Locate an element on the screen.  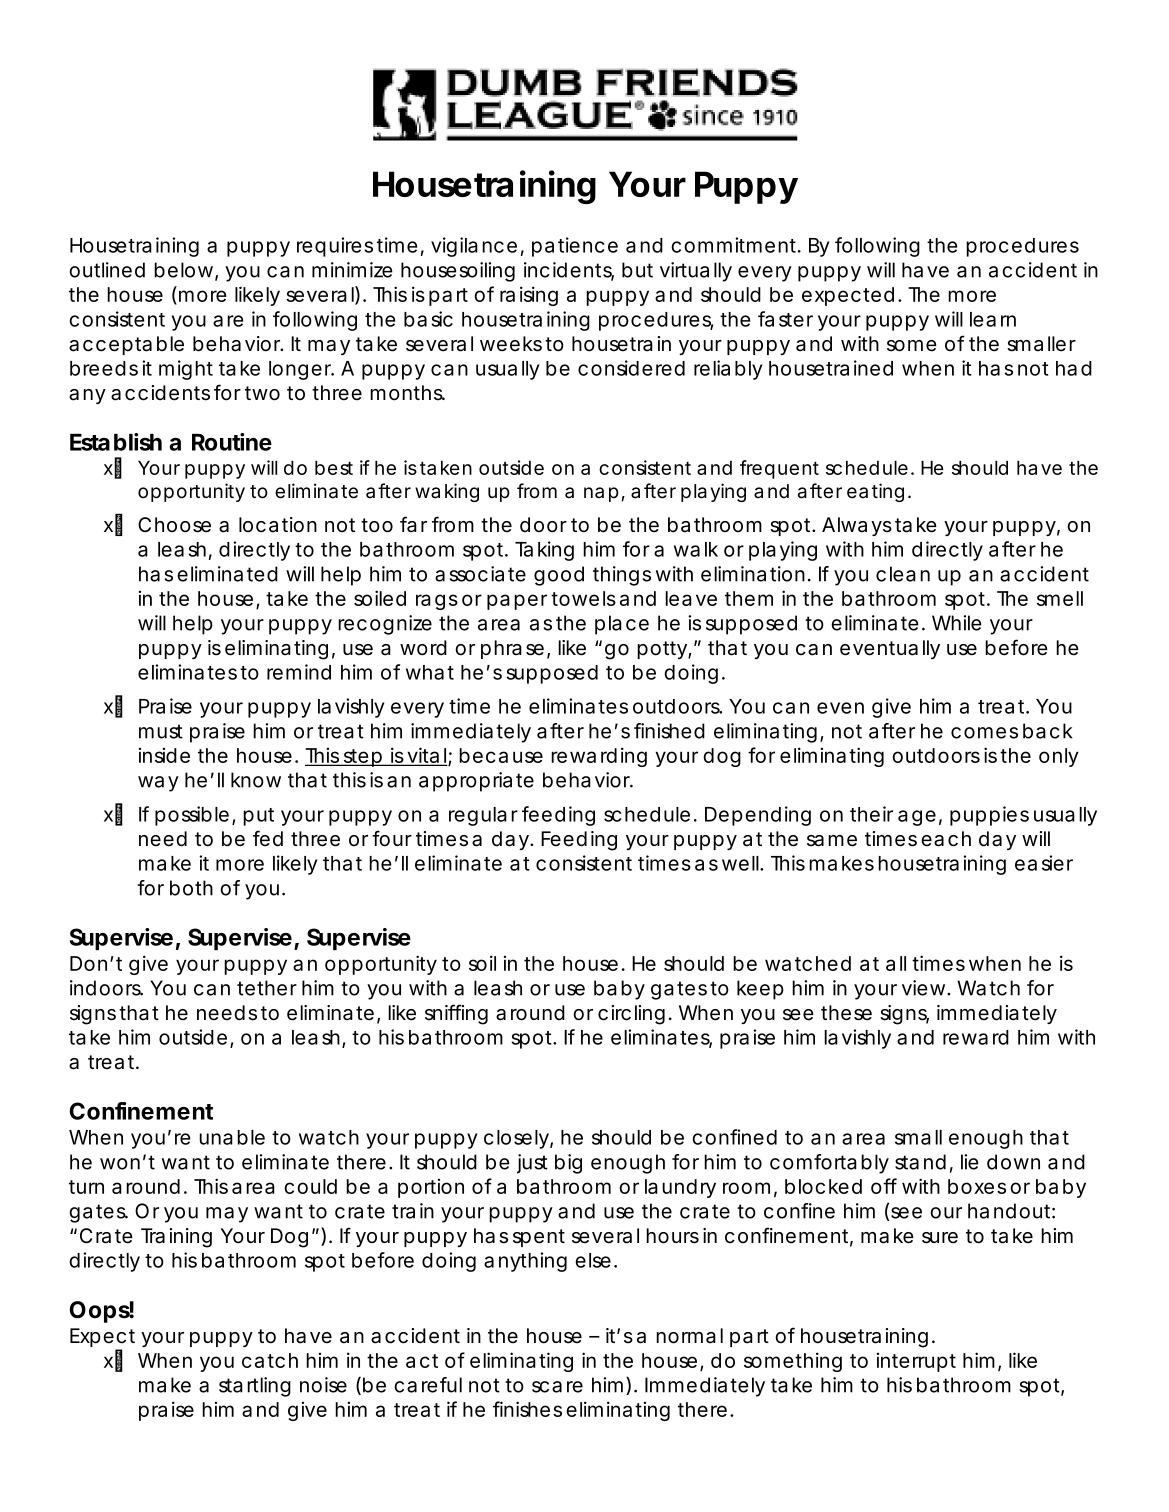
each is located at coordinates (946, 839).
